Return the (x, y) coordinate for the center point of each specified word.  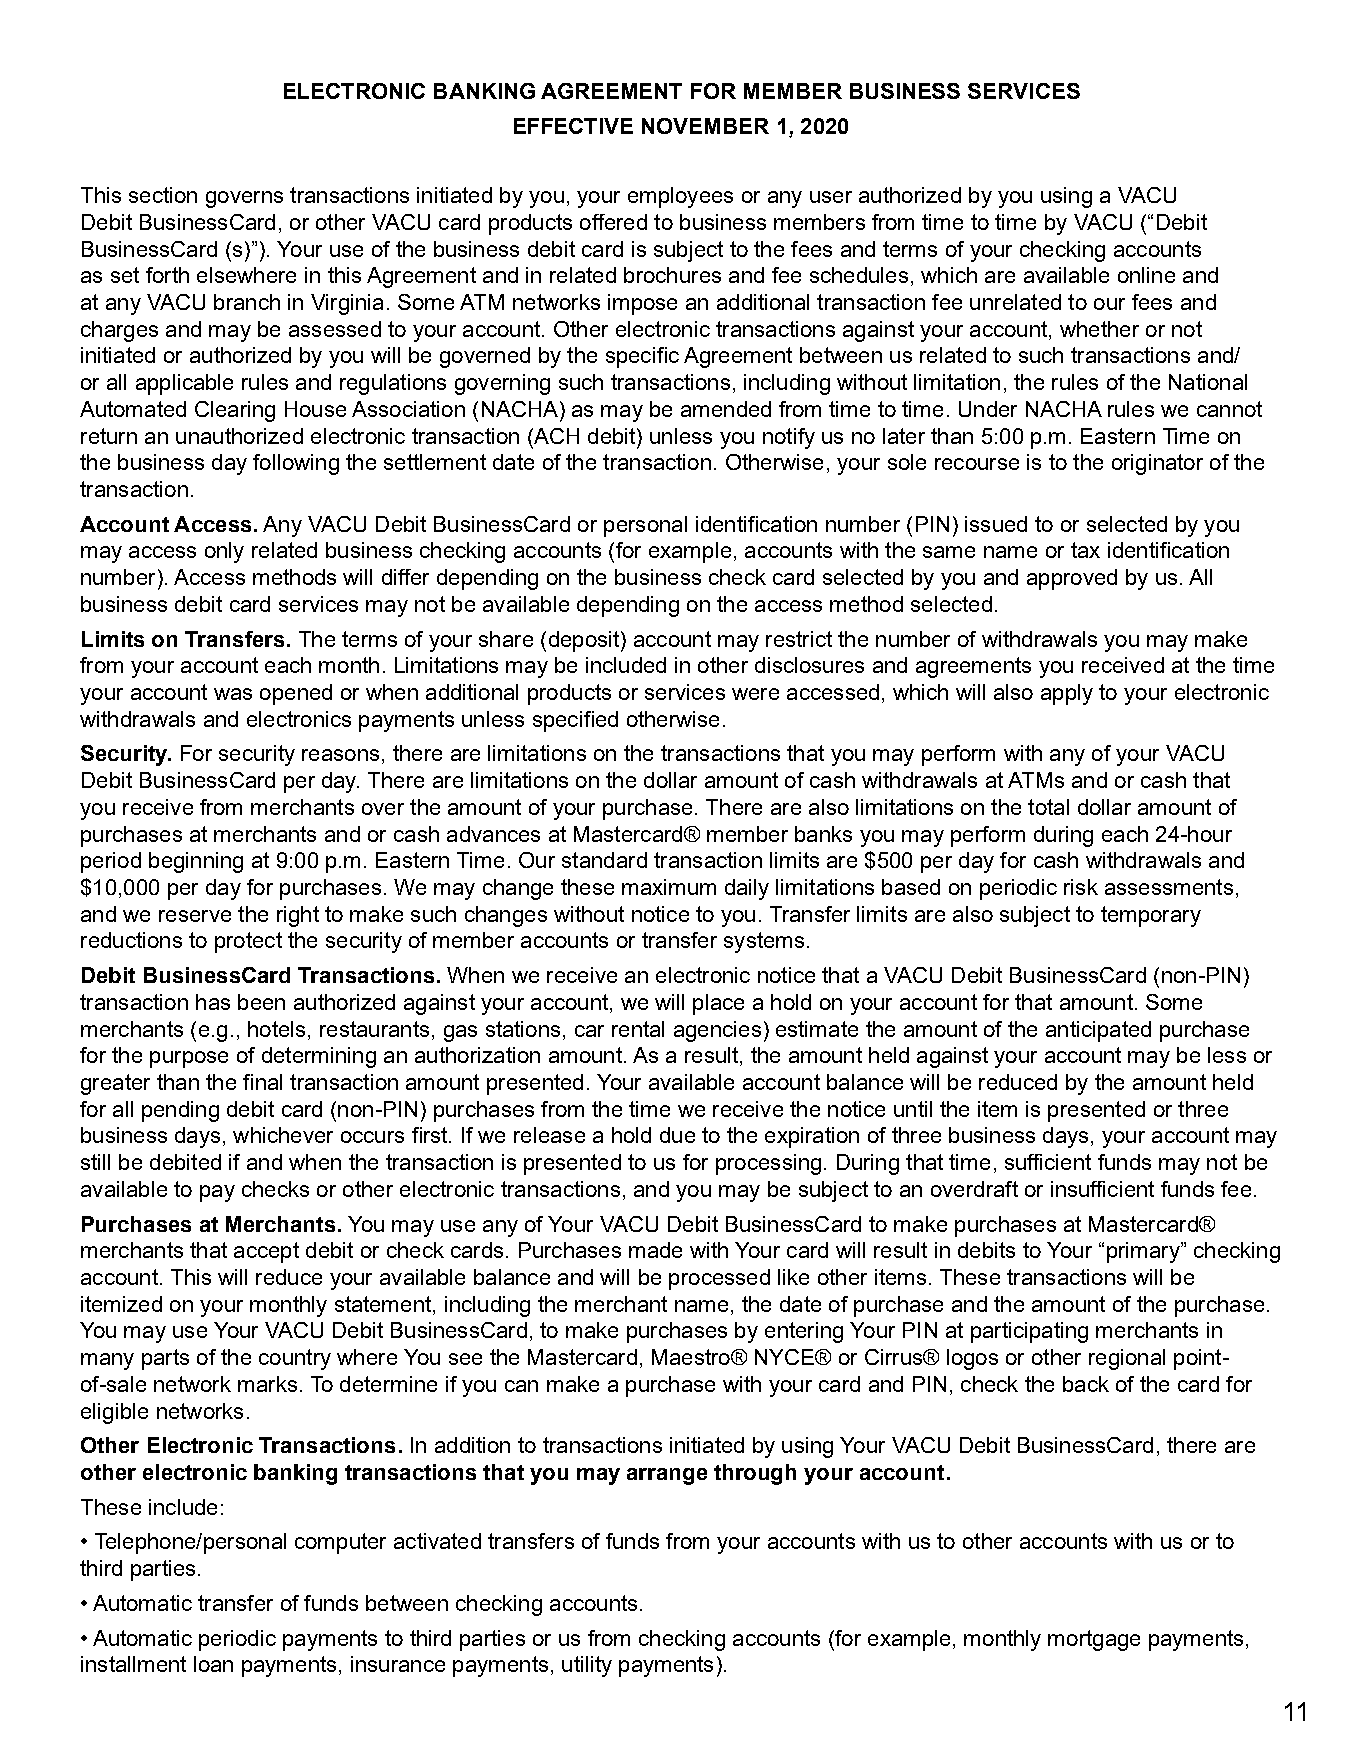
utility (587, 1666)
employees (680, 197)
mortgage (1094, 1640)
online (1146, 275)
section (163, 195)
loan (213, 1664)
